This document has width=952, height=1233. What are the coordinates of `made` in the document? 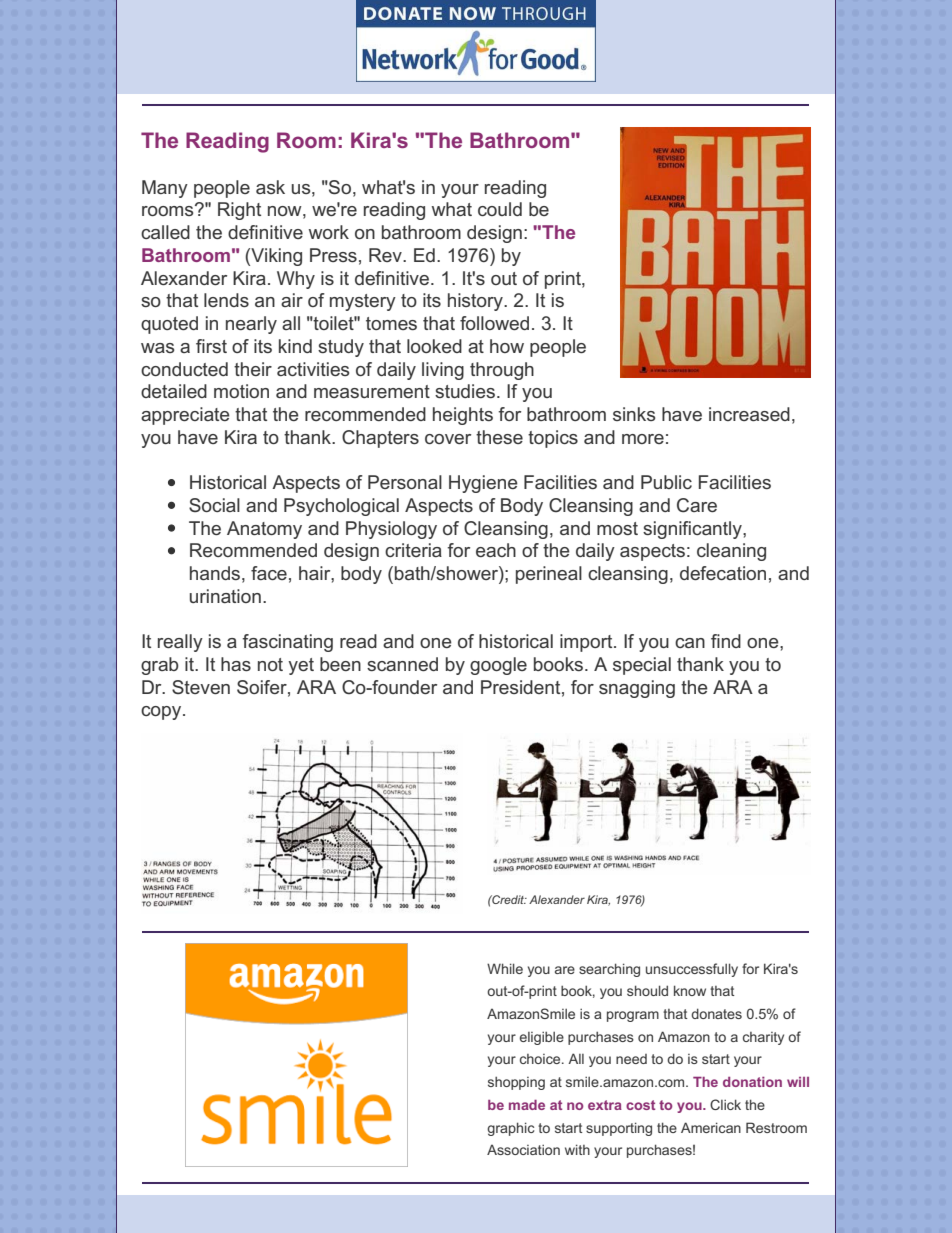 It's located at (527, 1105).
